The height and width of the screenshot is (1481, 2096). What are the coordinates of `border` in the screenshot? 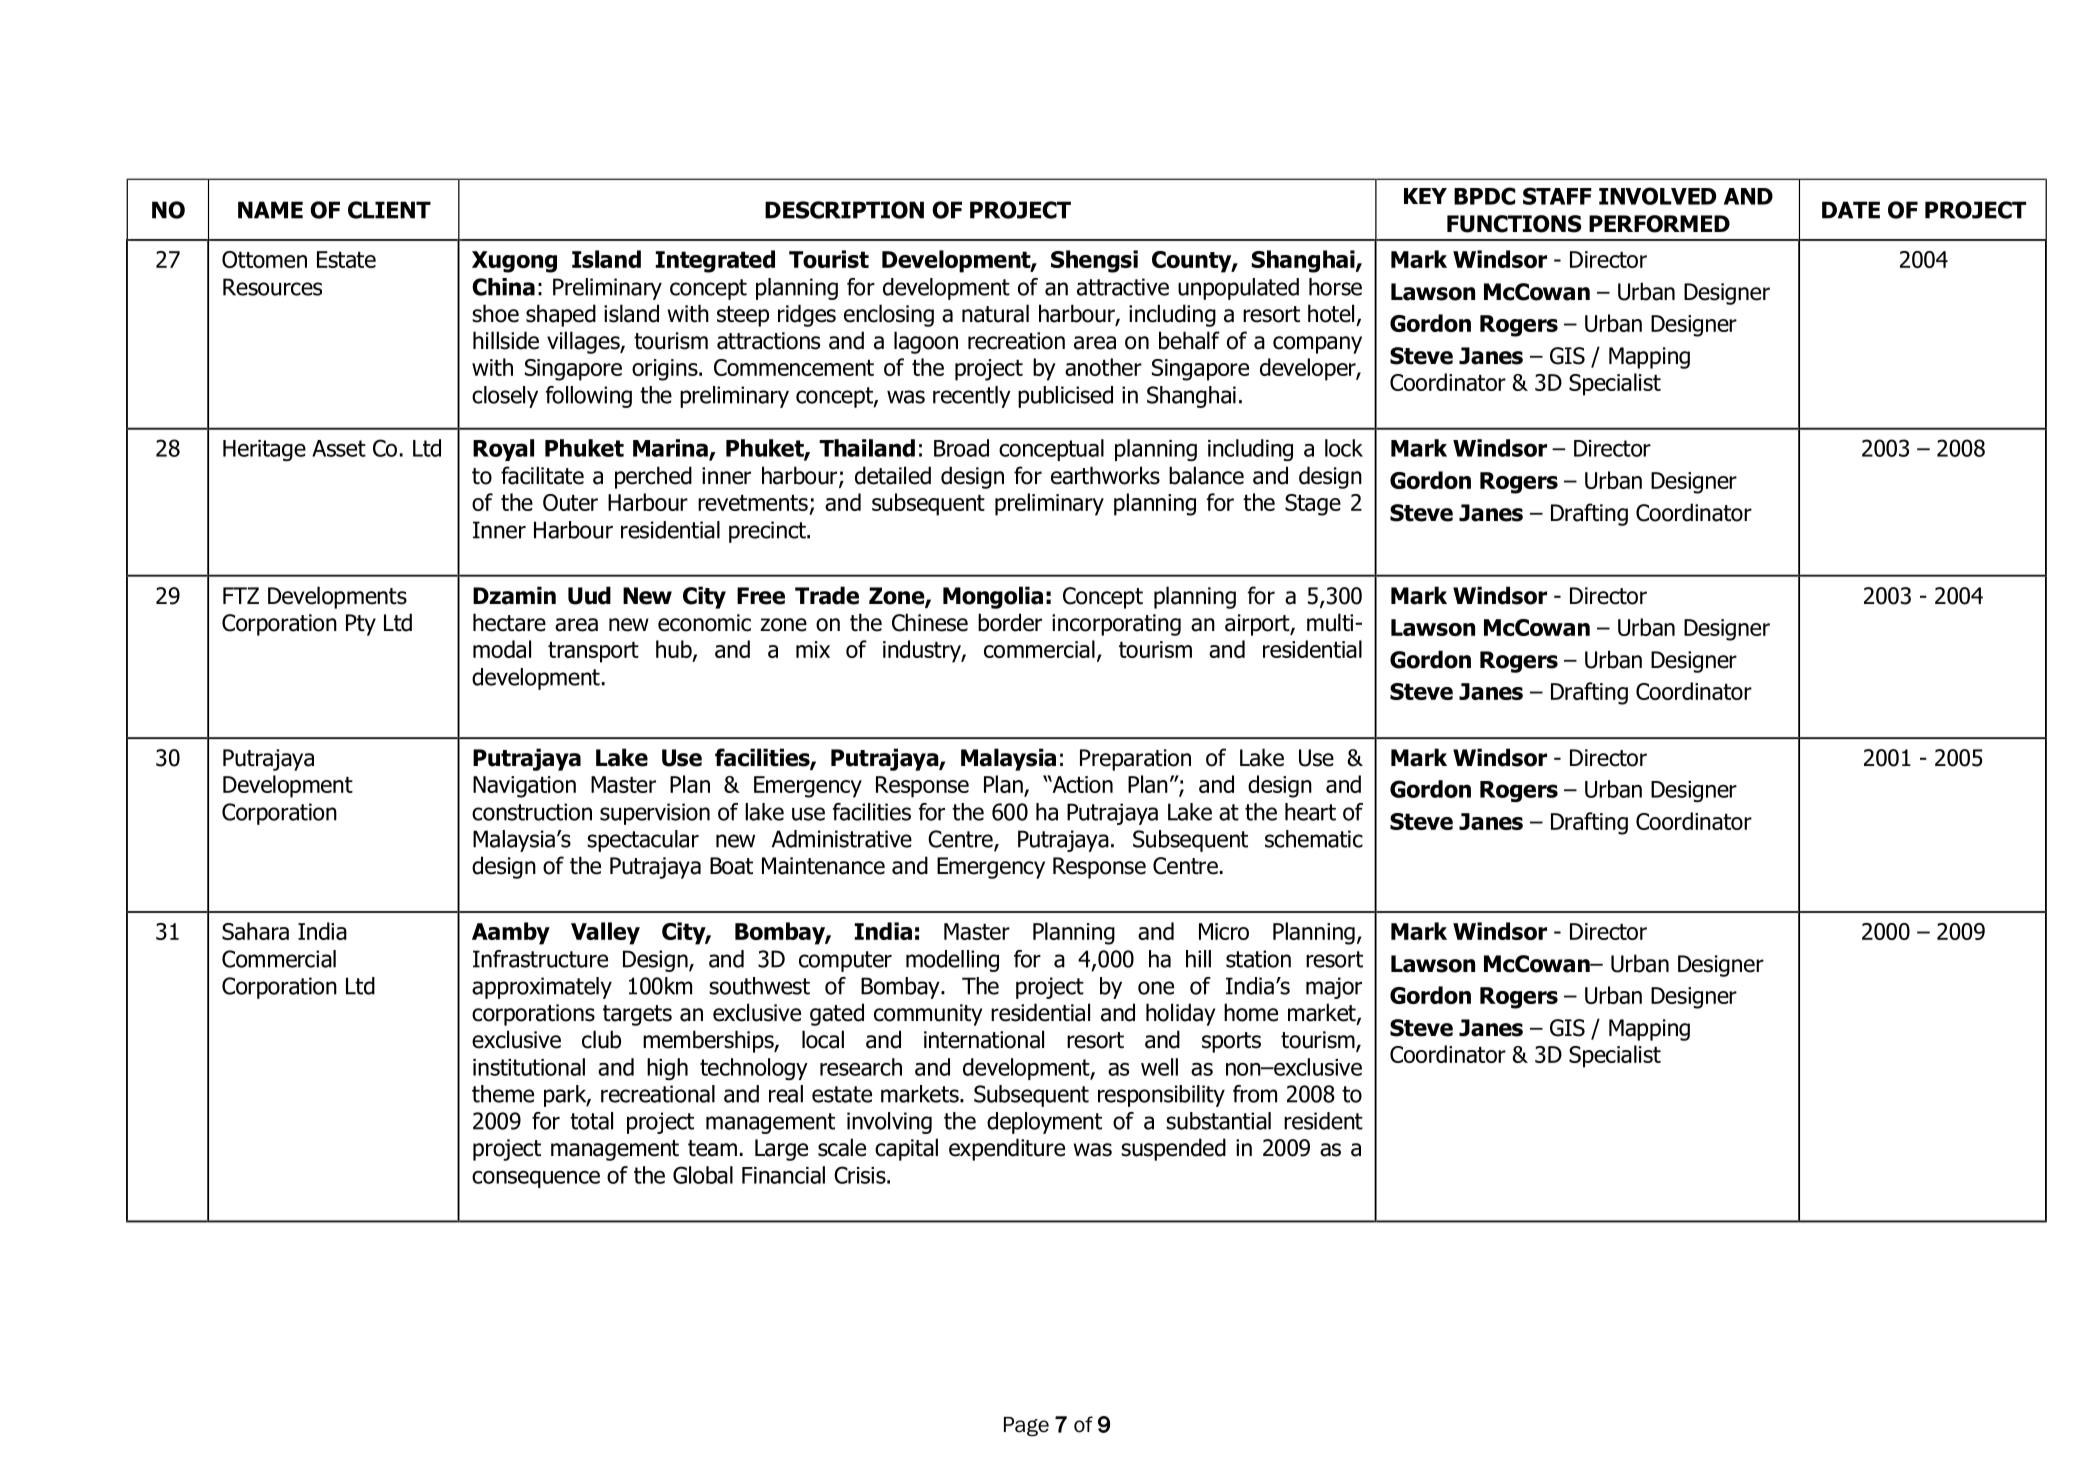 It's located at (1010, 622).
